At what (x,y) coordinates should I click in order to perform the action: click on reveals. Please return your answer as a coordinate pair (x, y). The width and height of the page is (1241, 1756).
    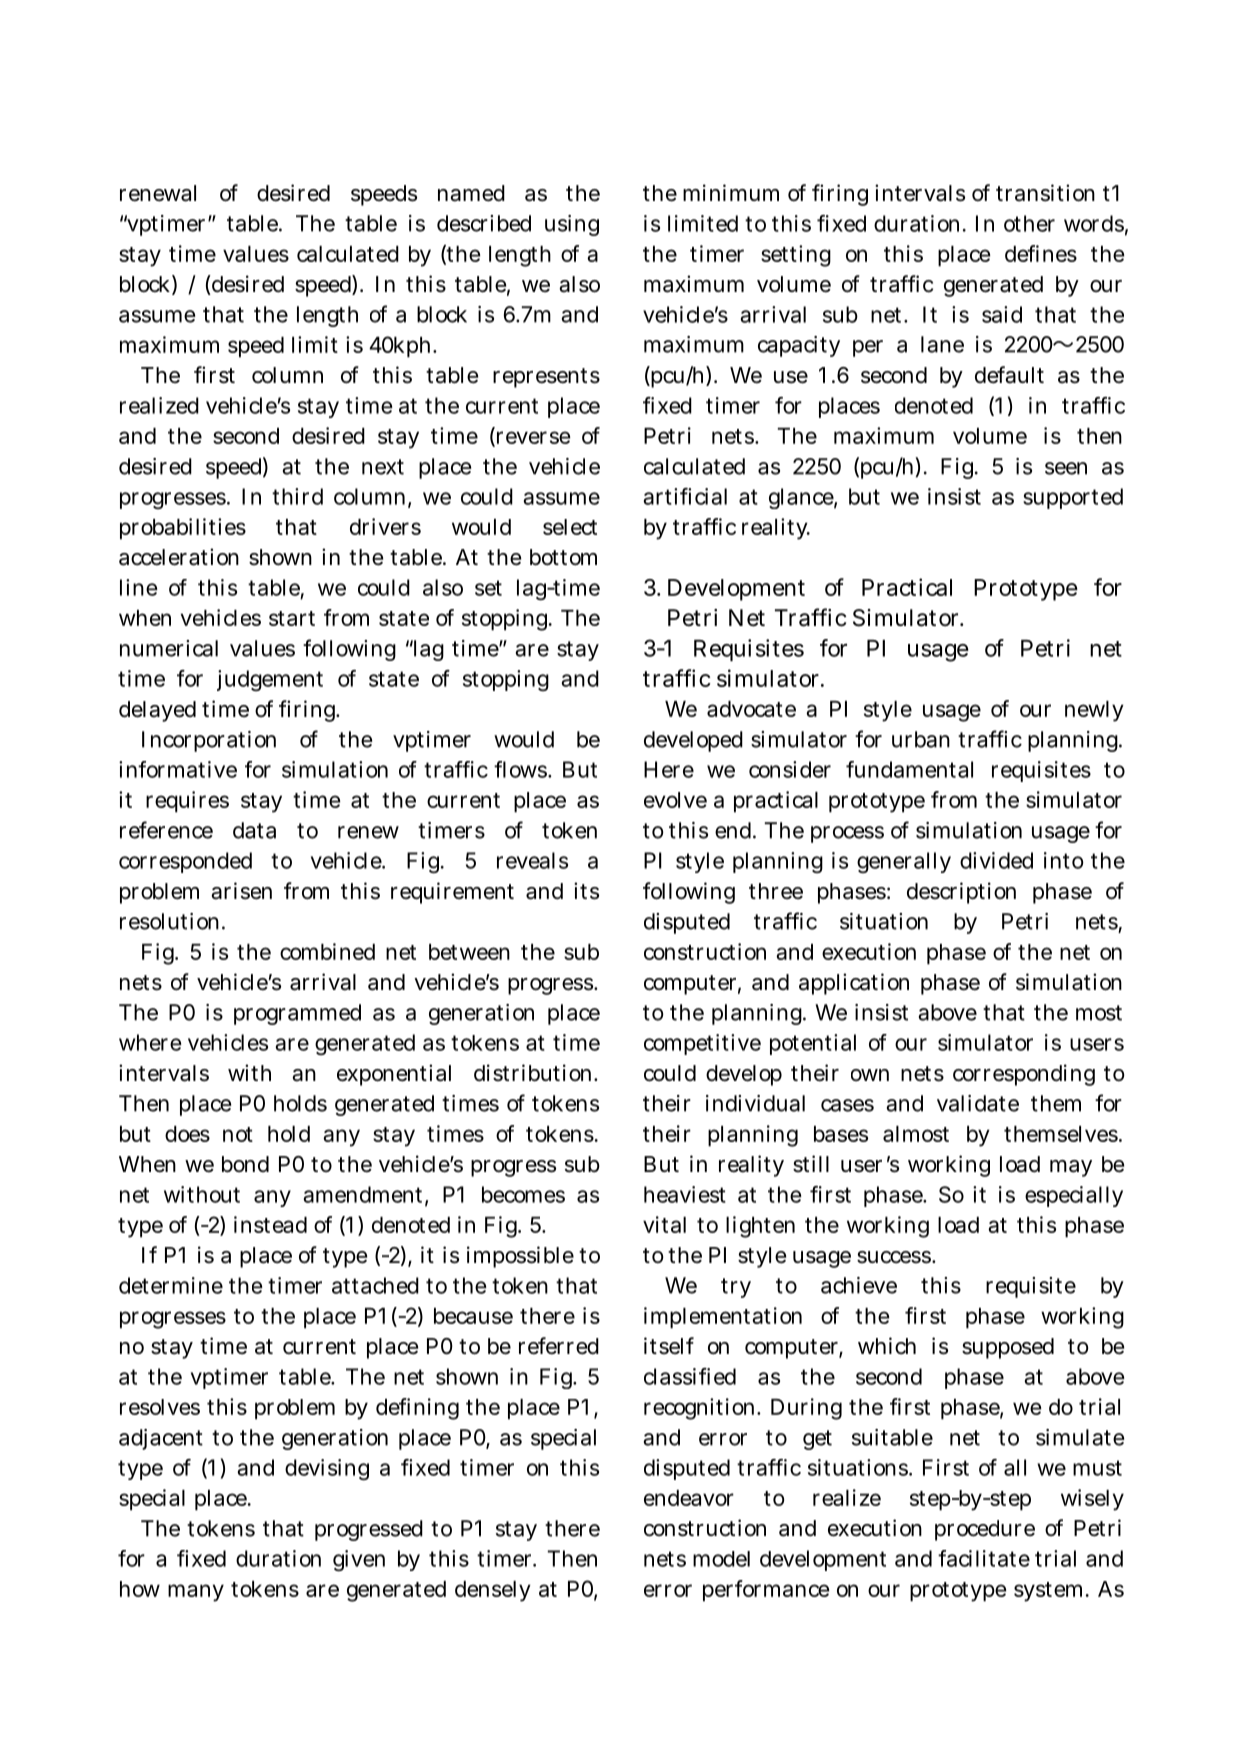
    Looking at the image, I should click on (532, 860).
